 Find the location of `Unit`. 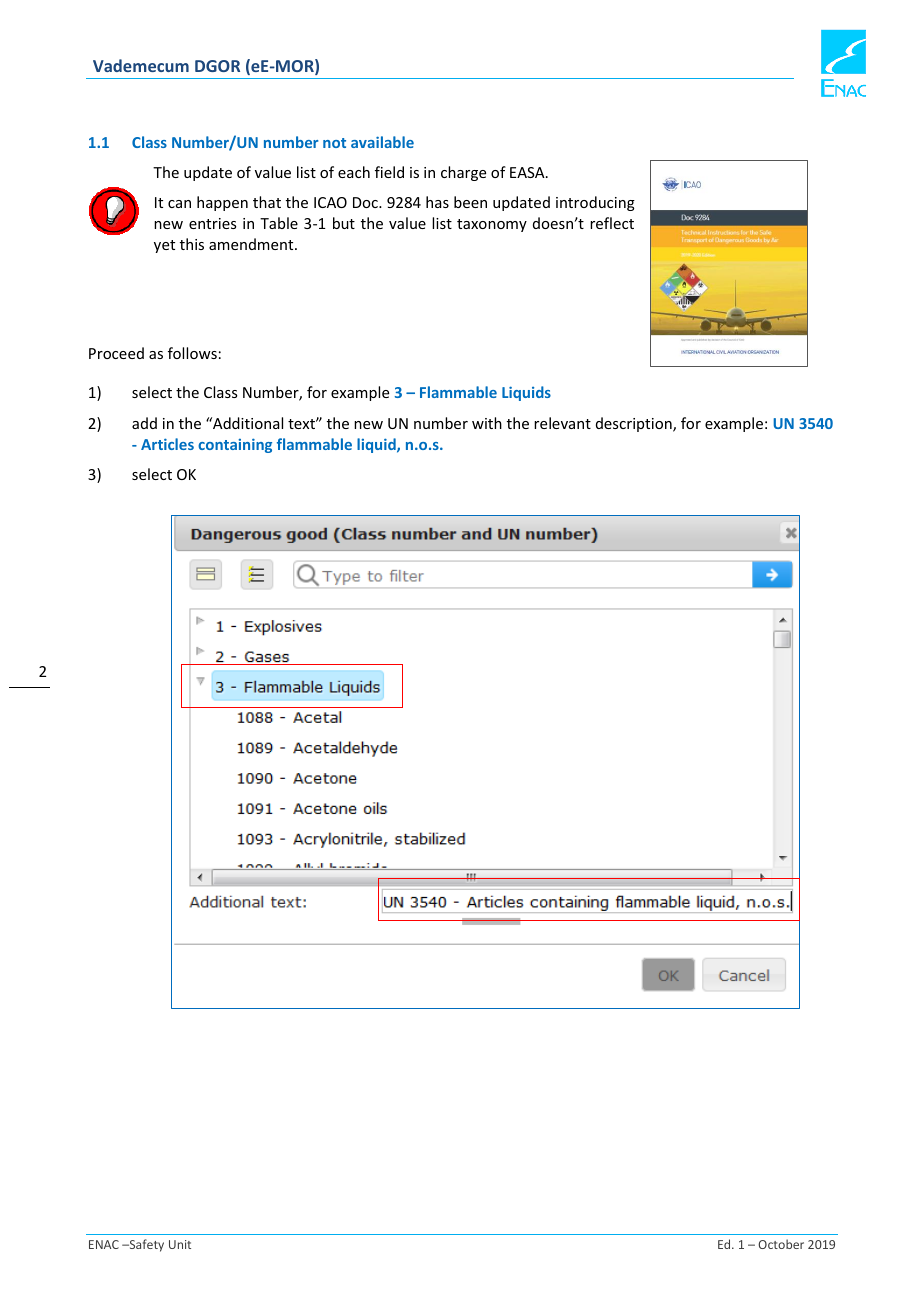

Unit is located at coordinates (180, 1244).
